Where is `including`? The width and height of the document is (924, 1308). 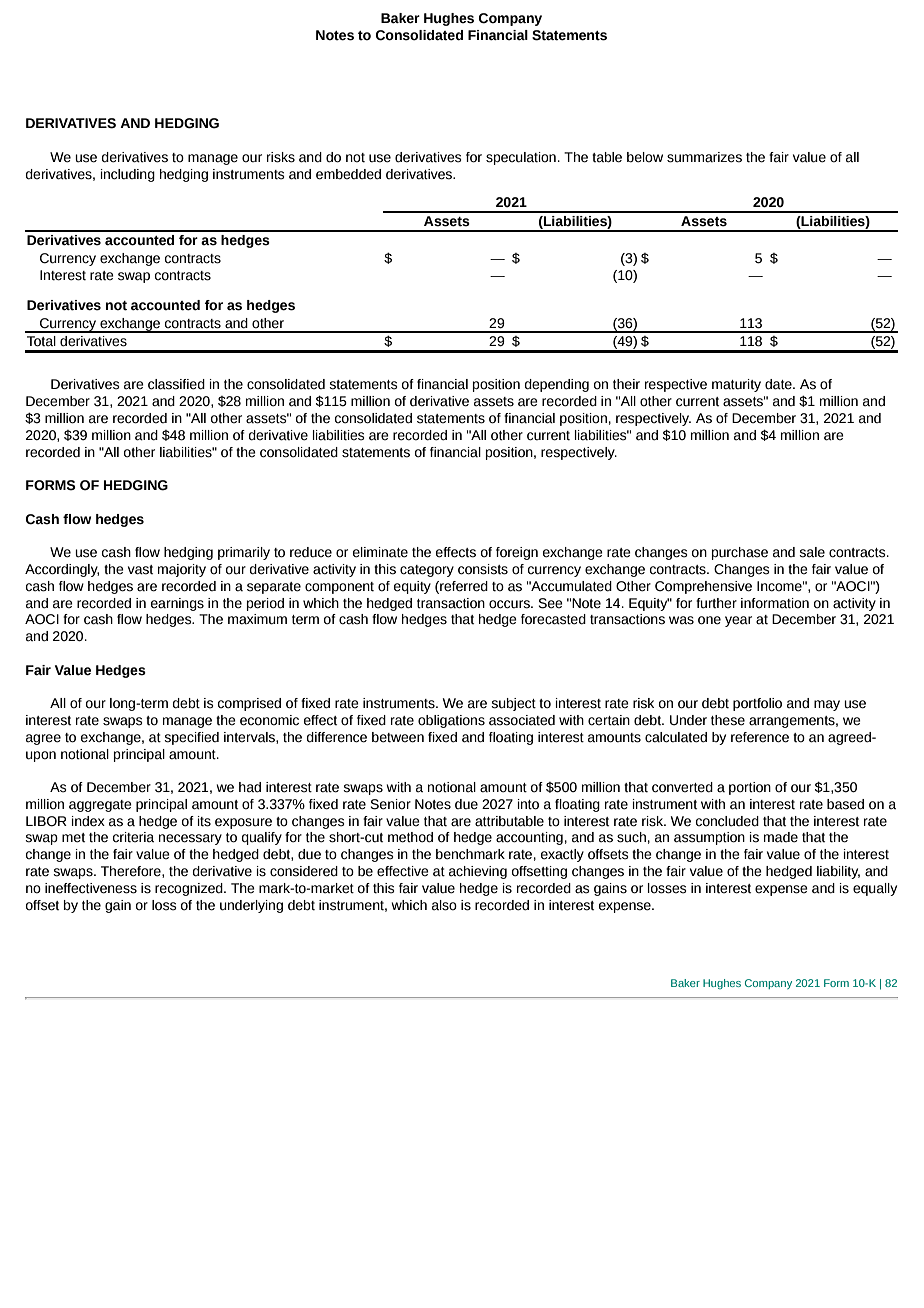
including is located at coordinates (128, 175).
